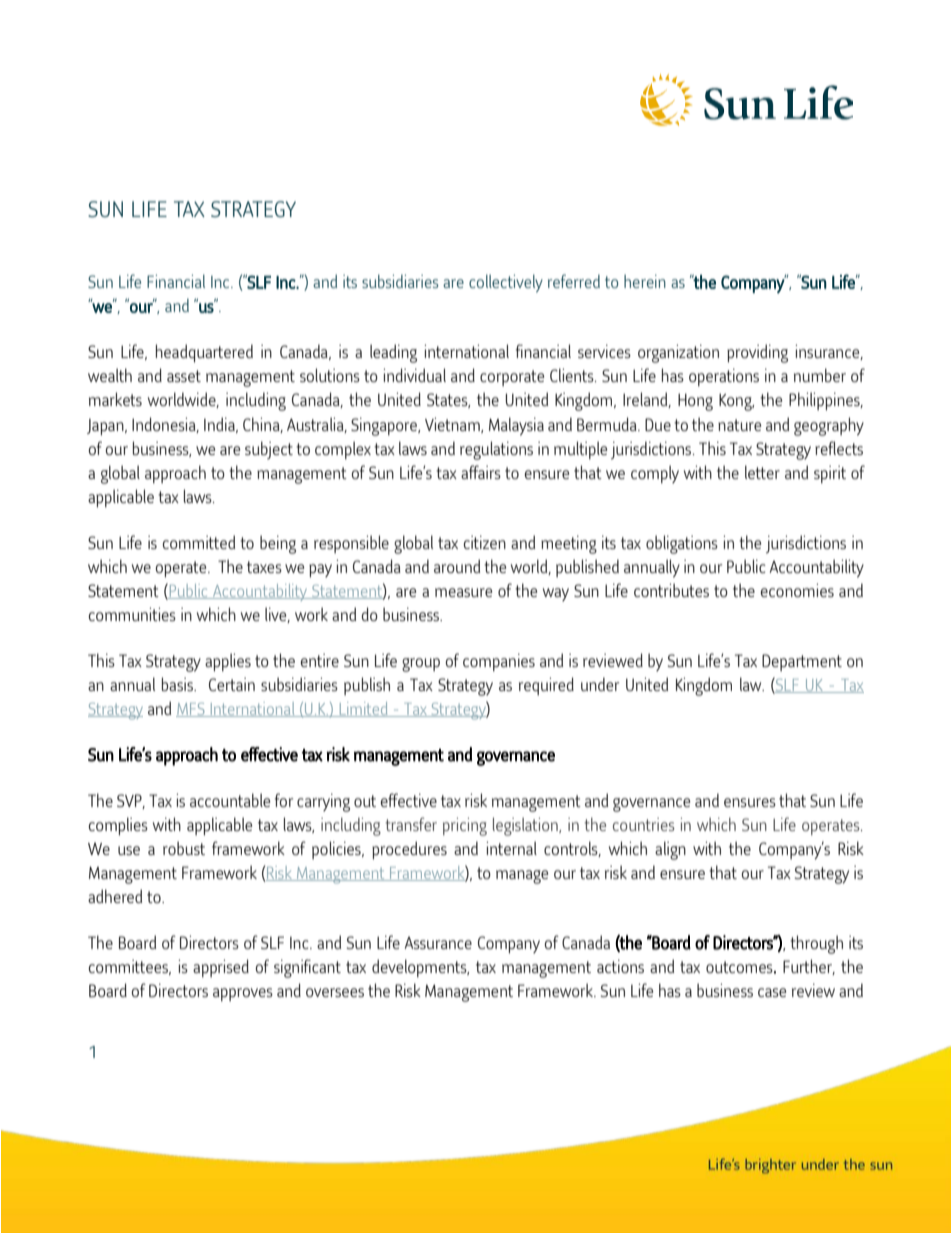  Describe the element at coordinates (739, 425) in the page. I see `nature` at that location.
